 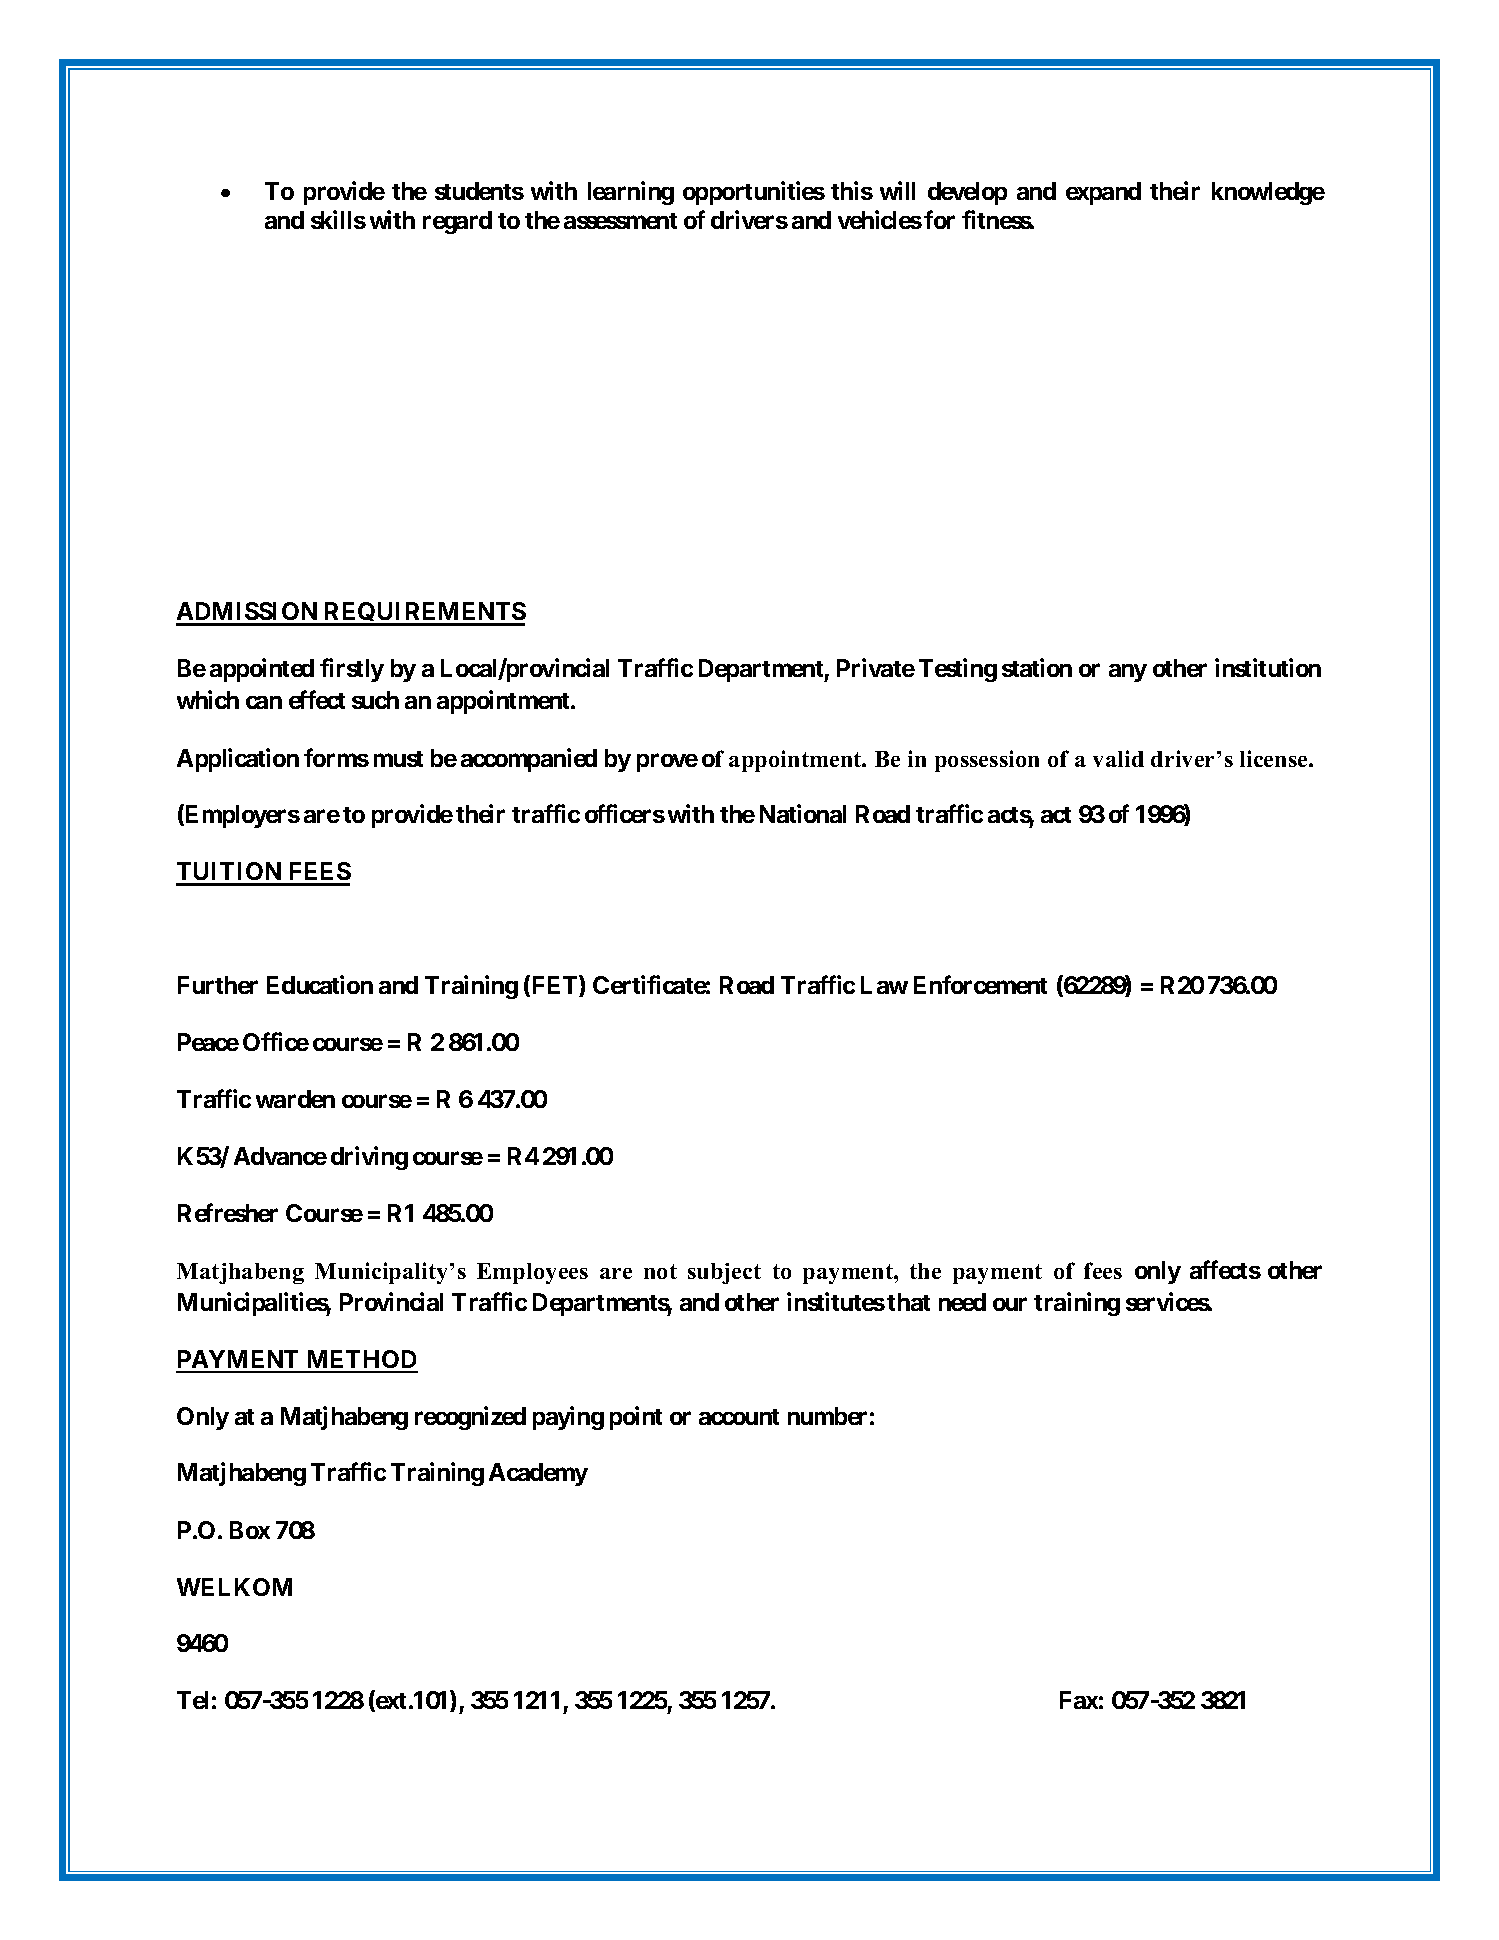 What do you see at coordinates (1103, 193) in the screenshot?
I see `expand` at bounding box center [1103, 193].
